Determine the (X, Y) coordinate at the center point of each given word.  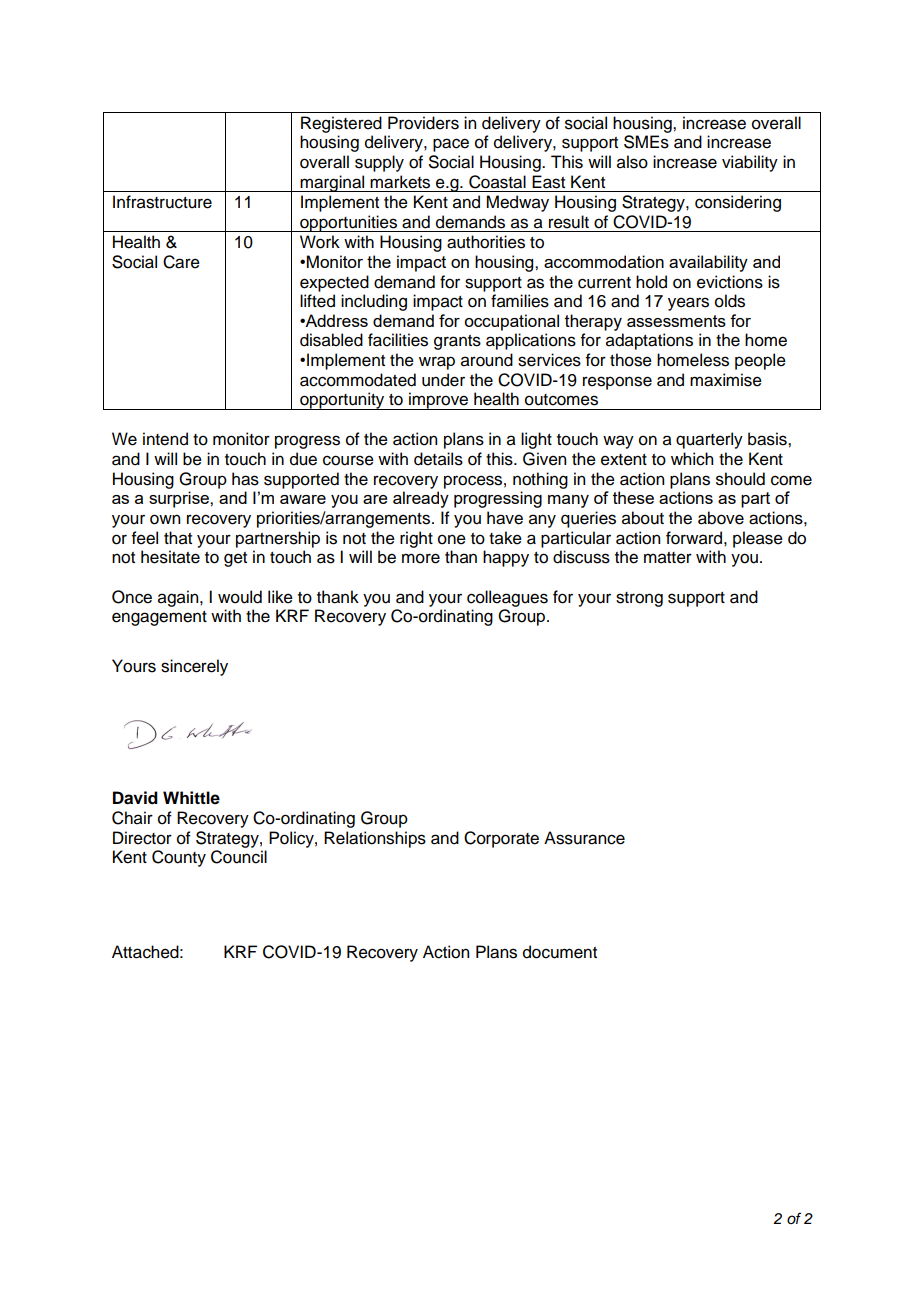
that (178, 538)
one (452, 539)
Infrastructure (162, 202)
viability (750, 163)
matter (668, 558)
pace (451, 145)
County (179, 858)
